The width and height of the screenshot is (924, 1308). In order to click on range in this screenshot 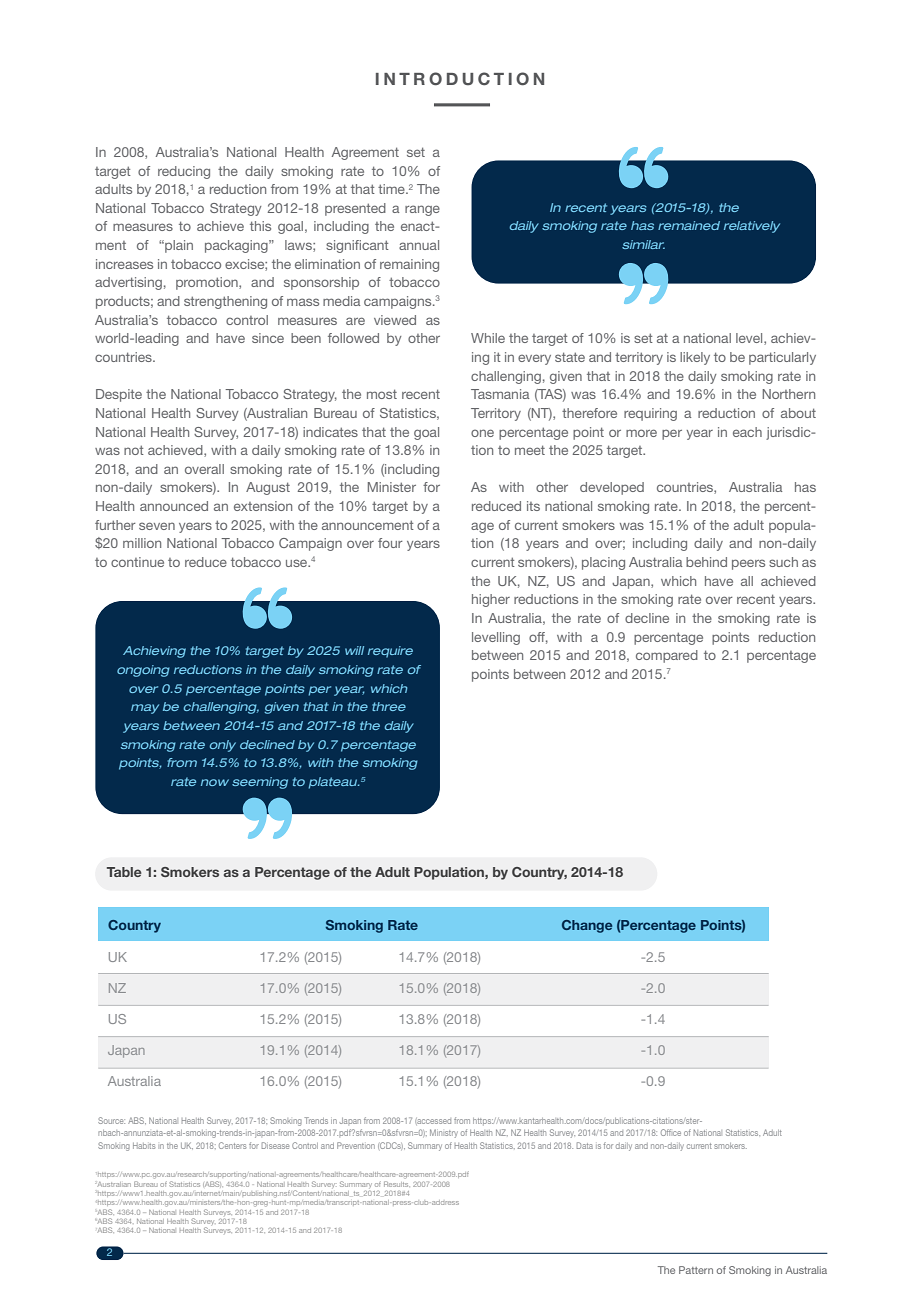, I will do `click(422, 210)`.
